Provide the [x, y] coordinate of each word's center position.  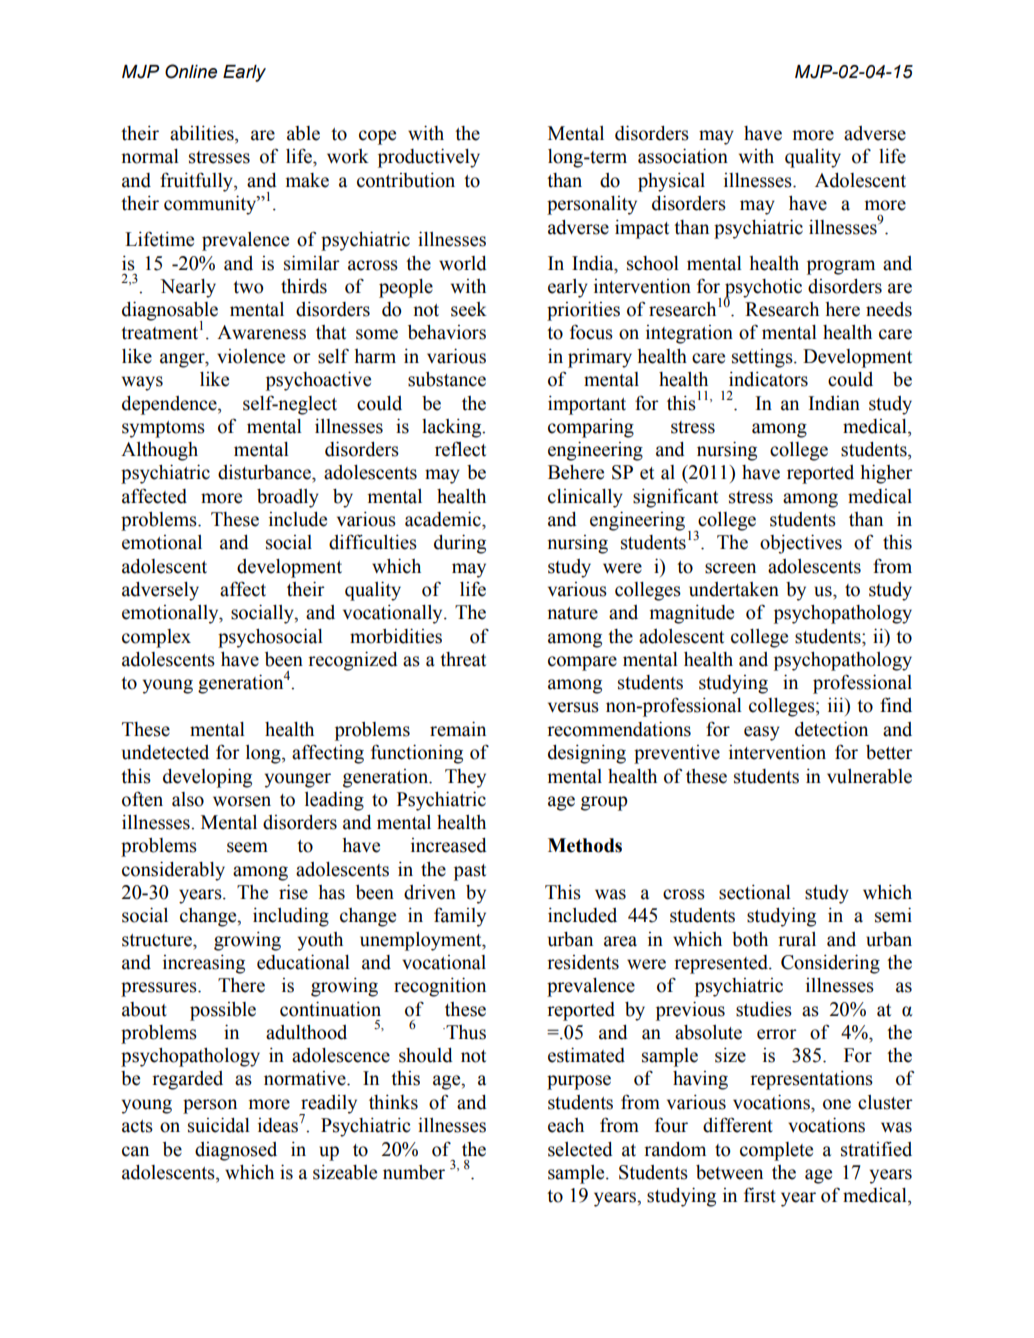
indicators [768, 379]
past [470, 872]
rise [293, 892]
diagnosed [236, 1151]
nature [572, 613]
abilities [203, 133]
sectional [755, 892]
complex [156, 638]
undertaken [734, 589]
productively [429, 158]
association [683, 156]
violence [251, 356]
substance [447, 379]
